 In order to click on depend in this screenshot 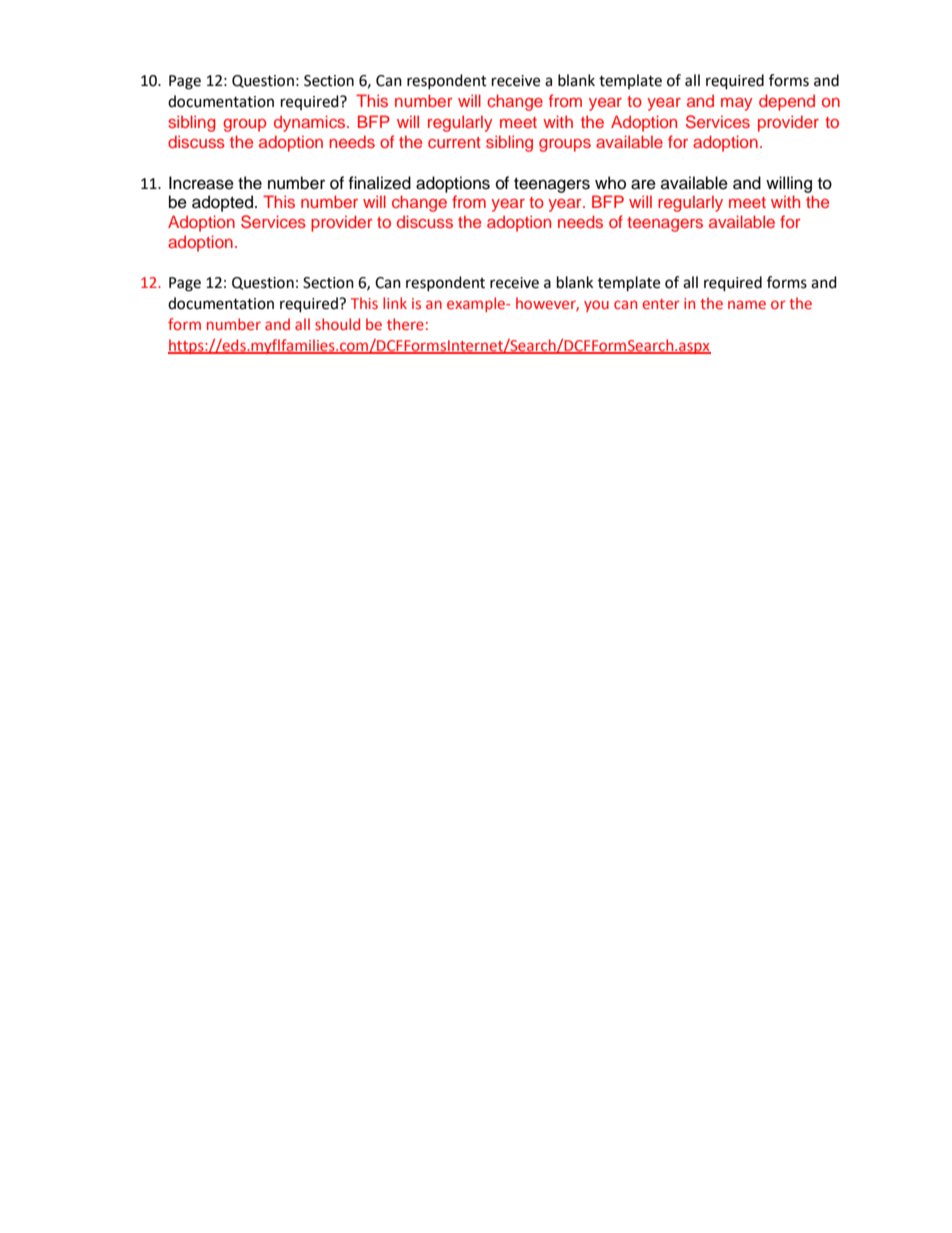, I will do `click(787, 102)`.
